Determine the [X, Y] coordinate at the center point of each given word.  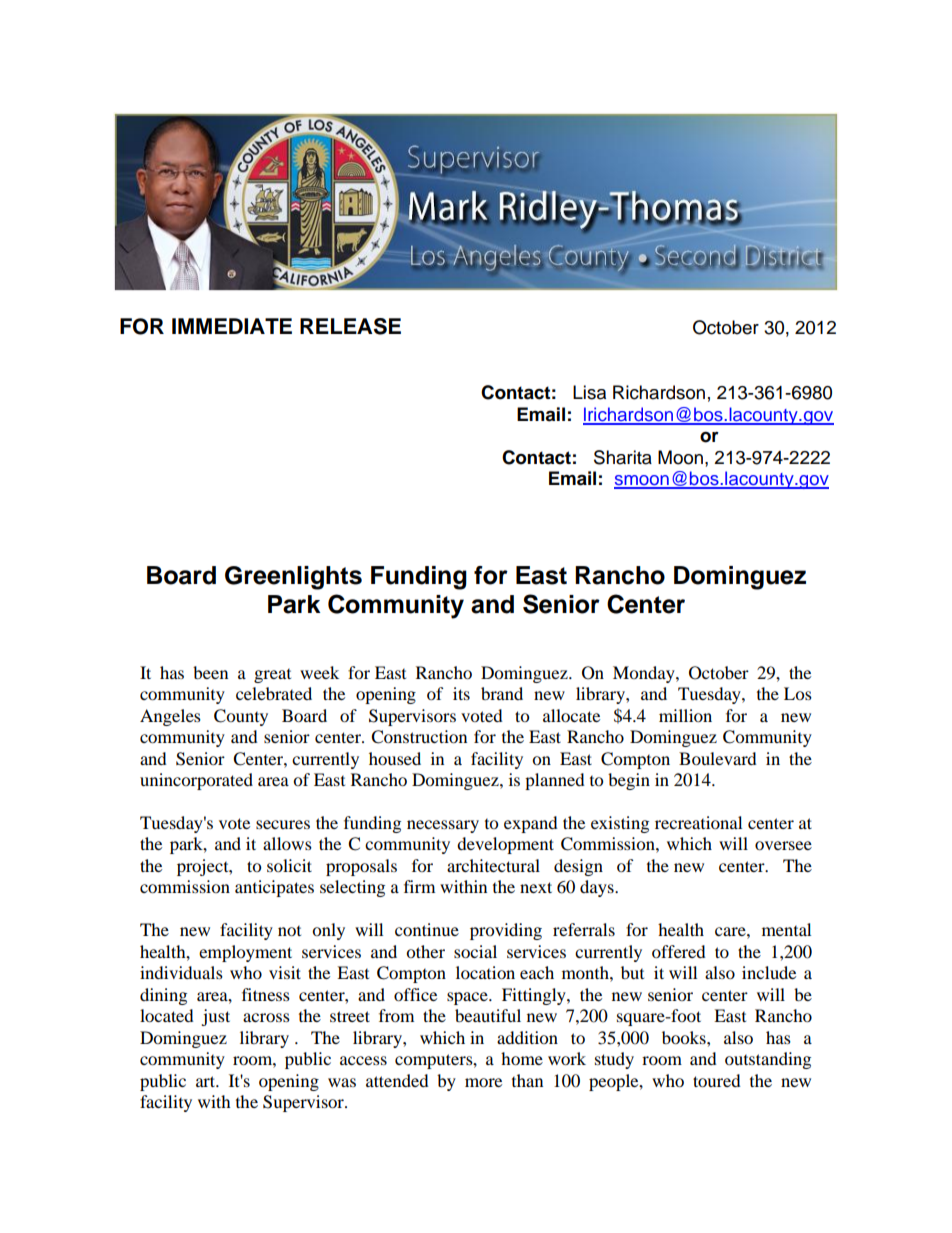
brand [502, 693]
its [461, 693]
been [210, 672]
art [207, 1081]
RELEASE [350, 326]
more [483, 1082]
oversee [783, 845]
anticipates [274, 888]
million [685, 715]
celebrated [274, 693]
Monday [645, 674]
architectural [493, 865]
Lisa [589, 392]
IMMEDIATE [232, 326]
